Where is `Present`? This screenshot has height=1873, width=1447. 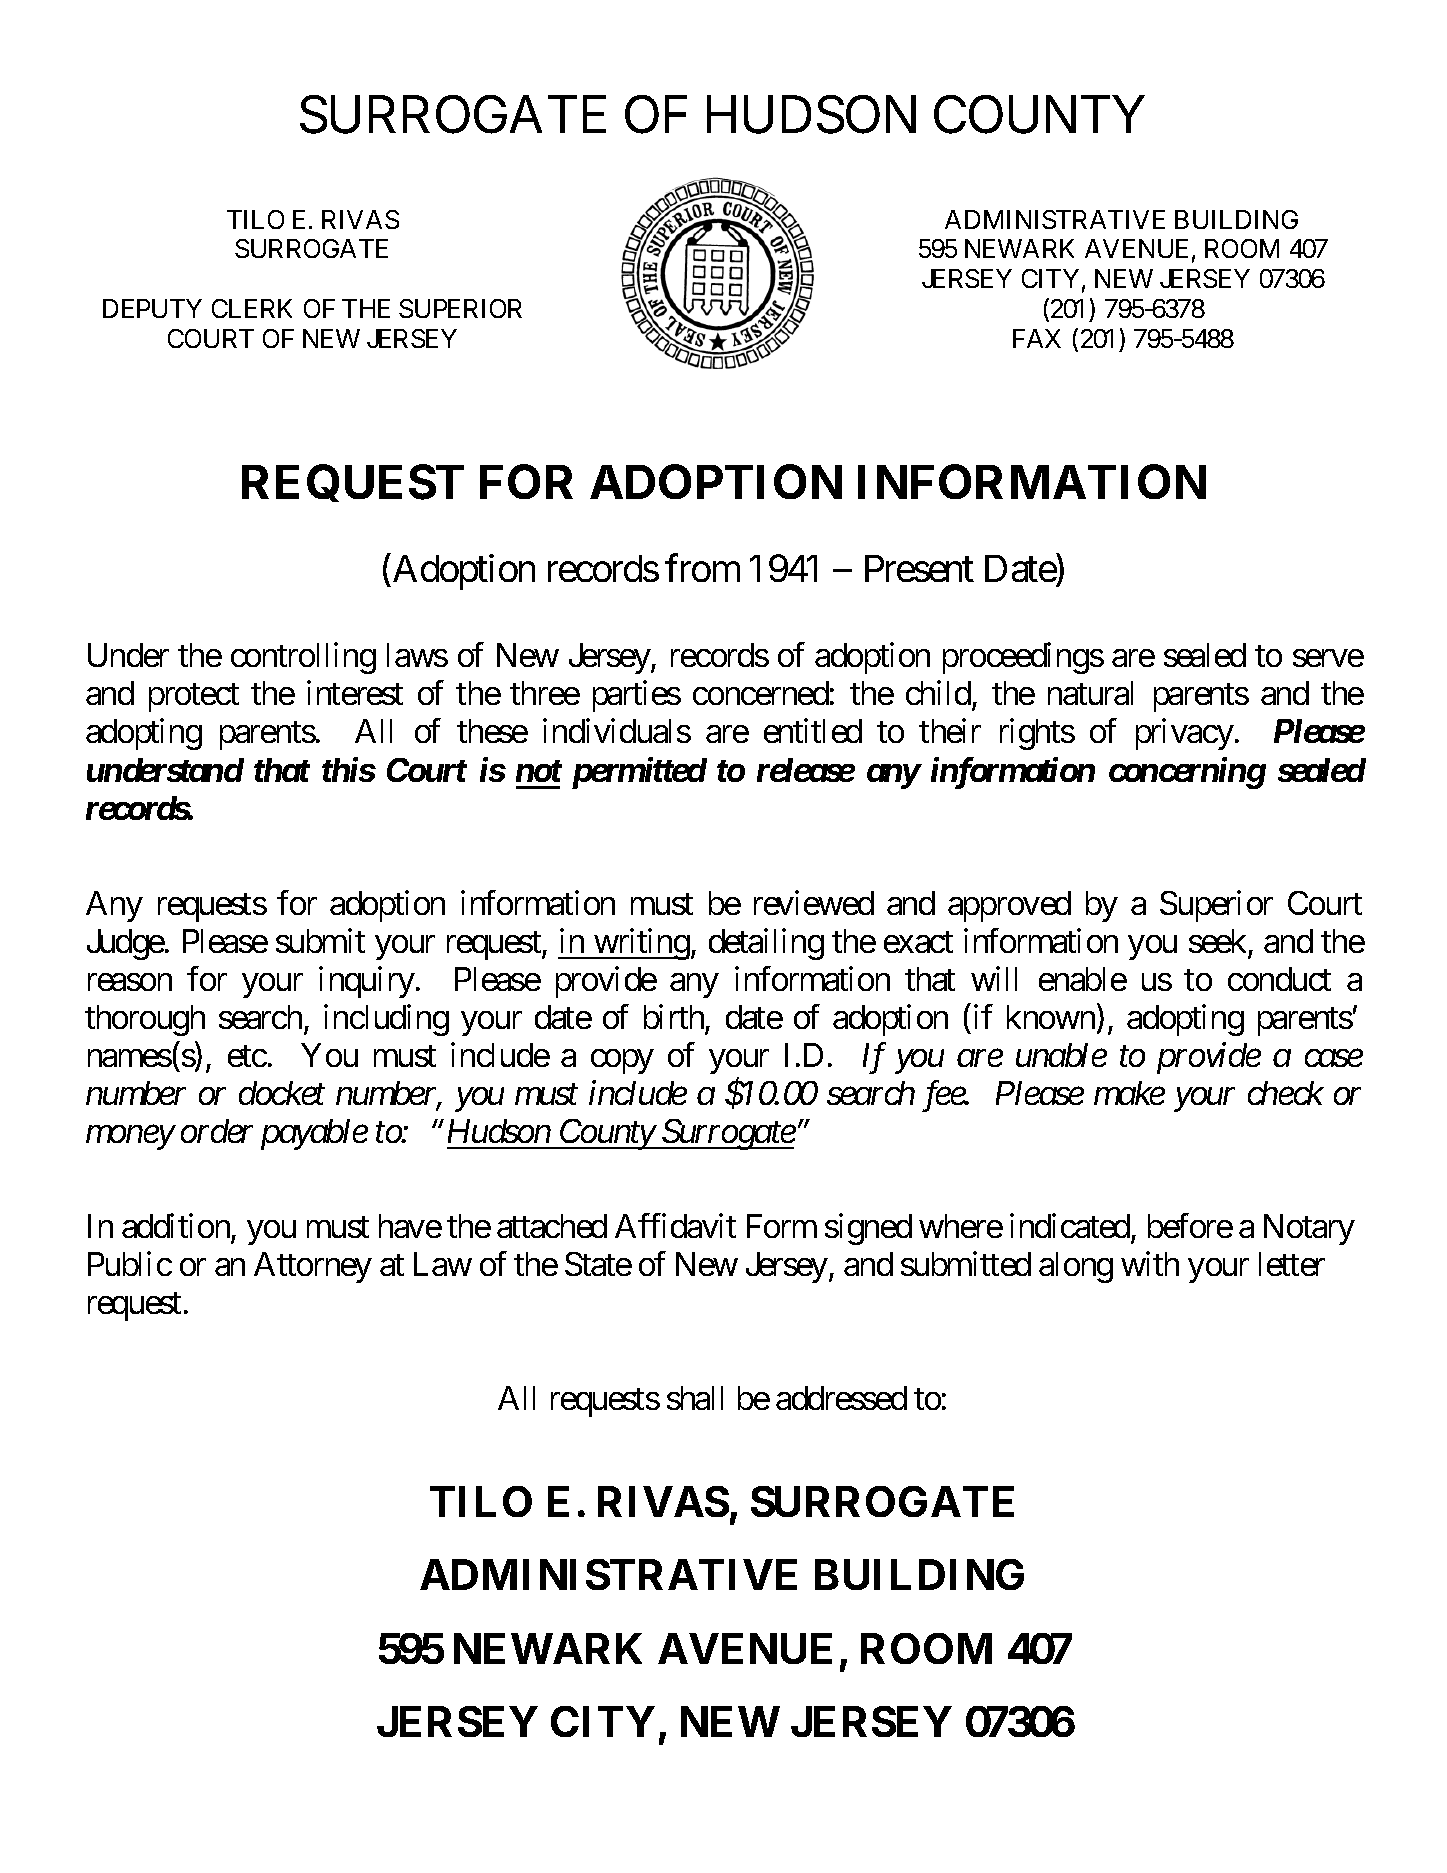
Present is located at coordinates (919, 568).
